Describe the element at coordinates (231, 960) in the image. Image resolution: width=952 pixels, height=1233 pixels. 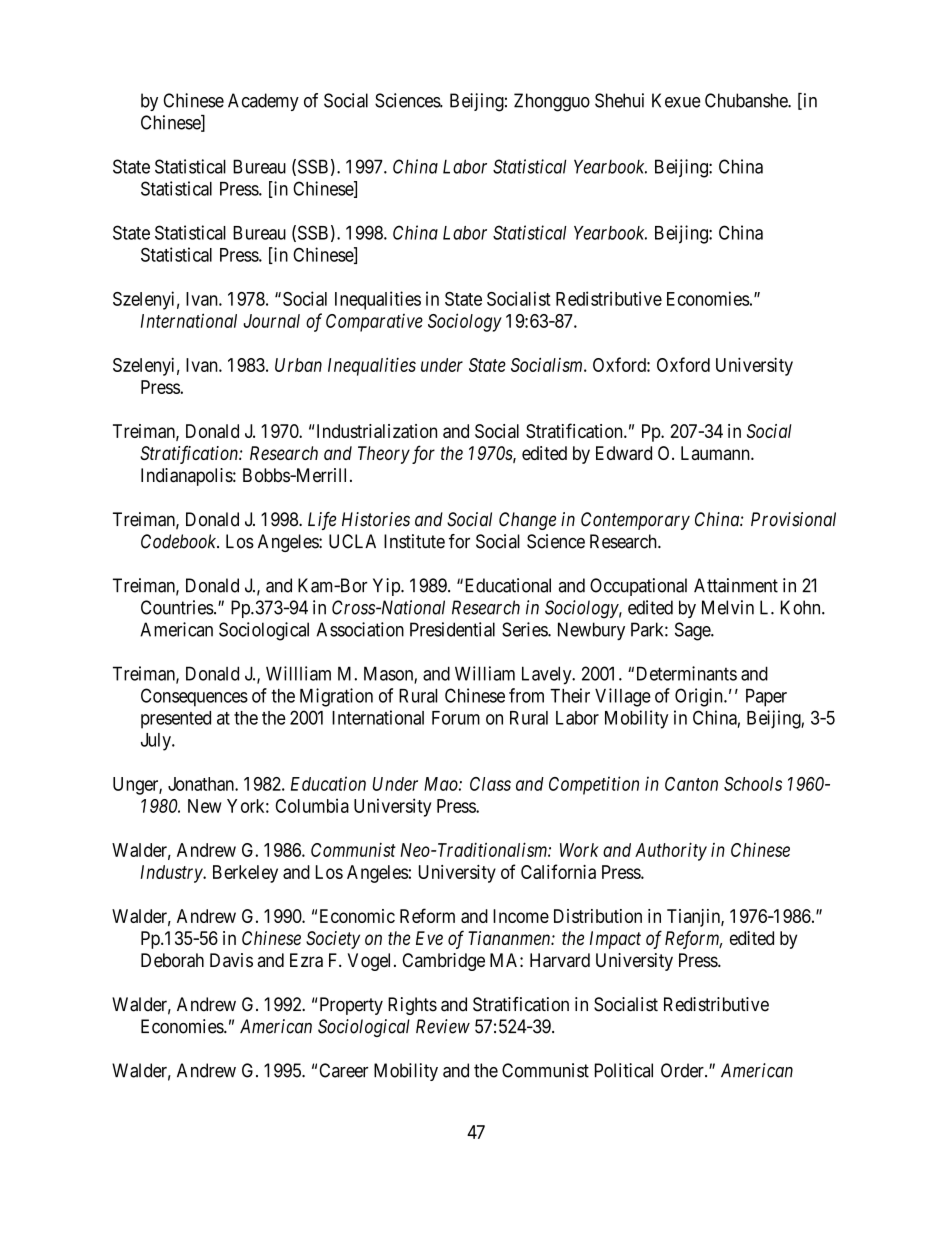
I see `Davis` at that location.
